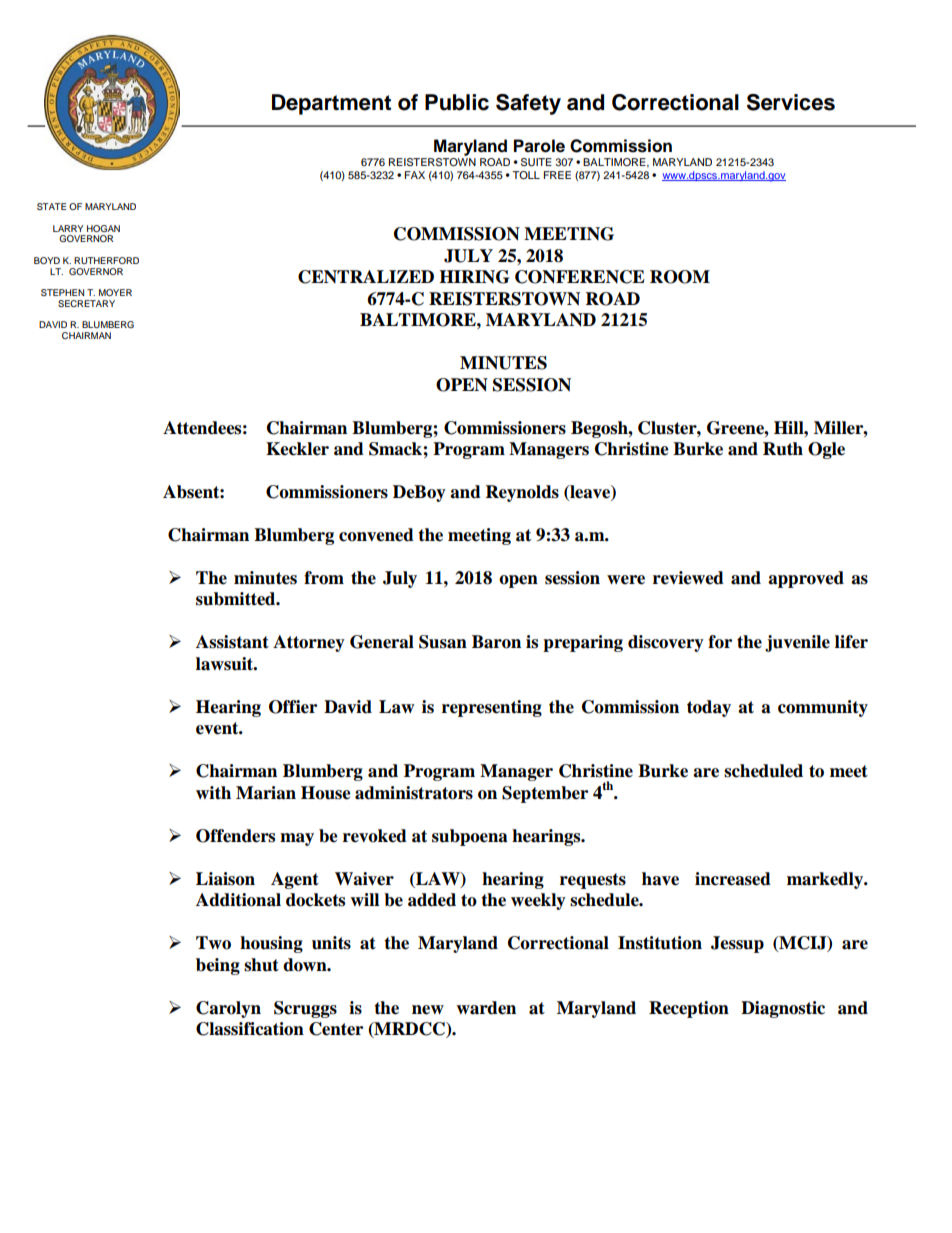 The height and width of the image is (1233, 952). I want to click on Carolyn, so click(228, 1009).
